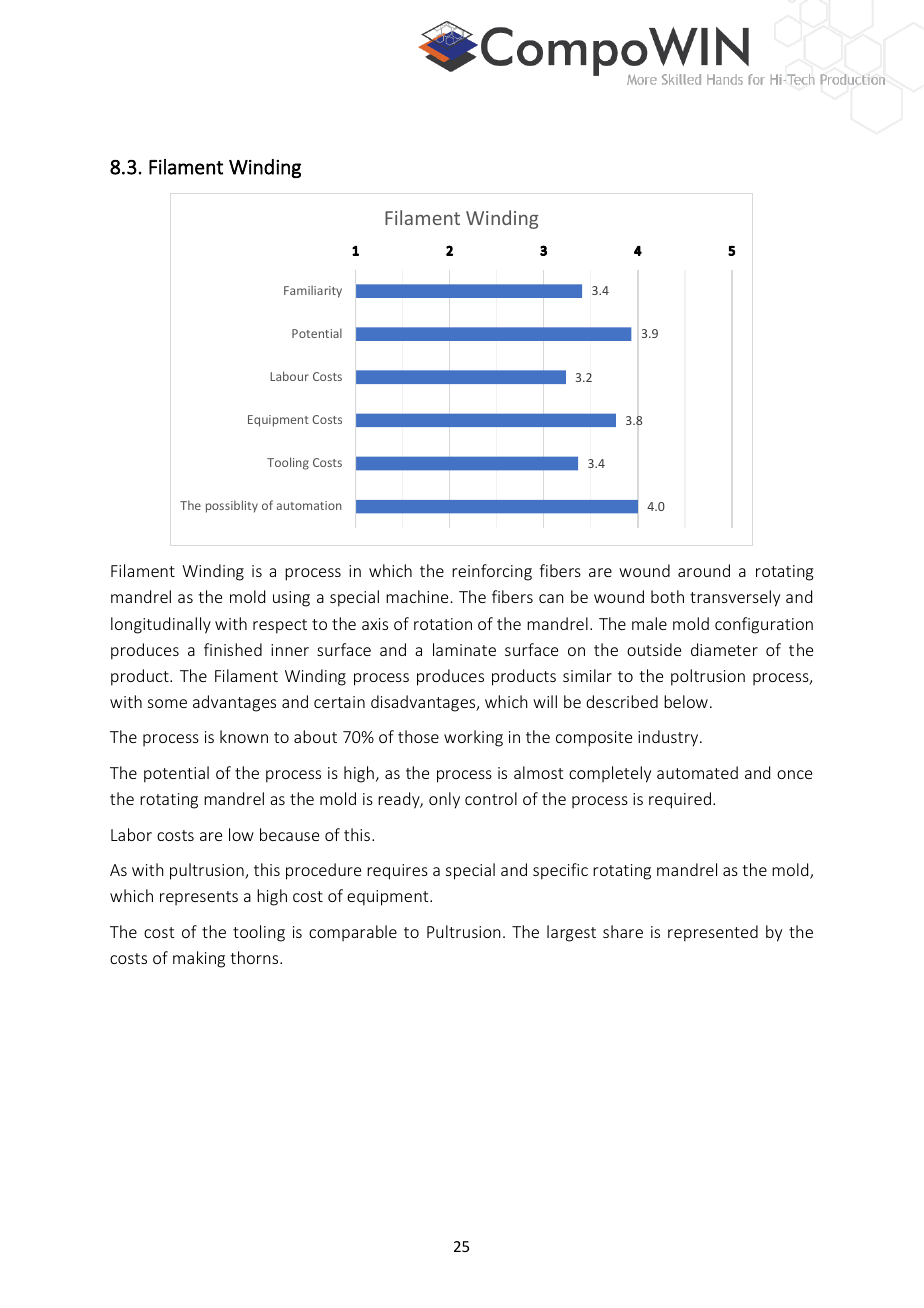 The height and width of the document is (1308, 924). I want to click on diameter, so click(724, 649).
